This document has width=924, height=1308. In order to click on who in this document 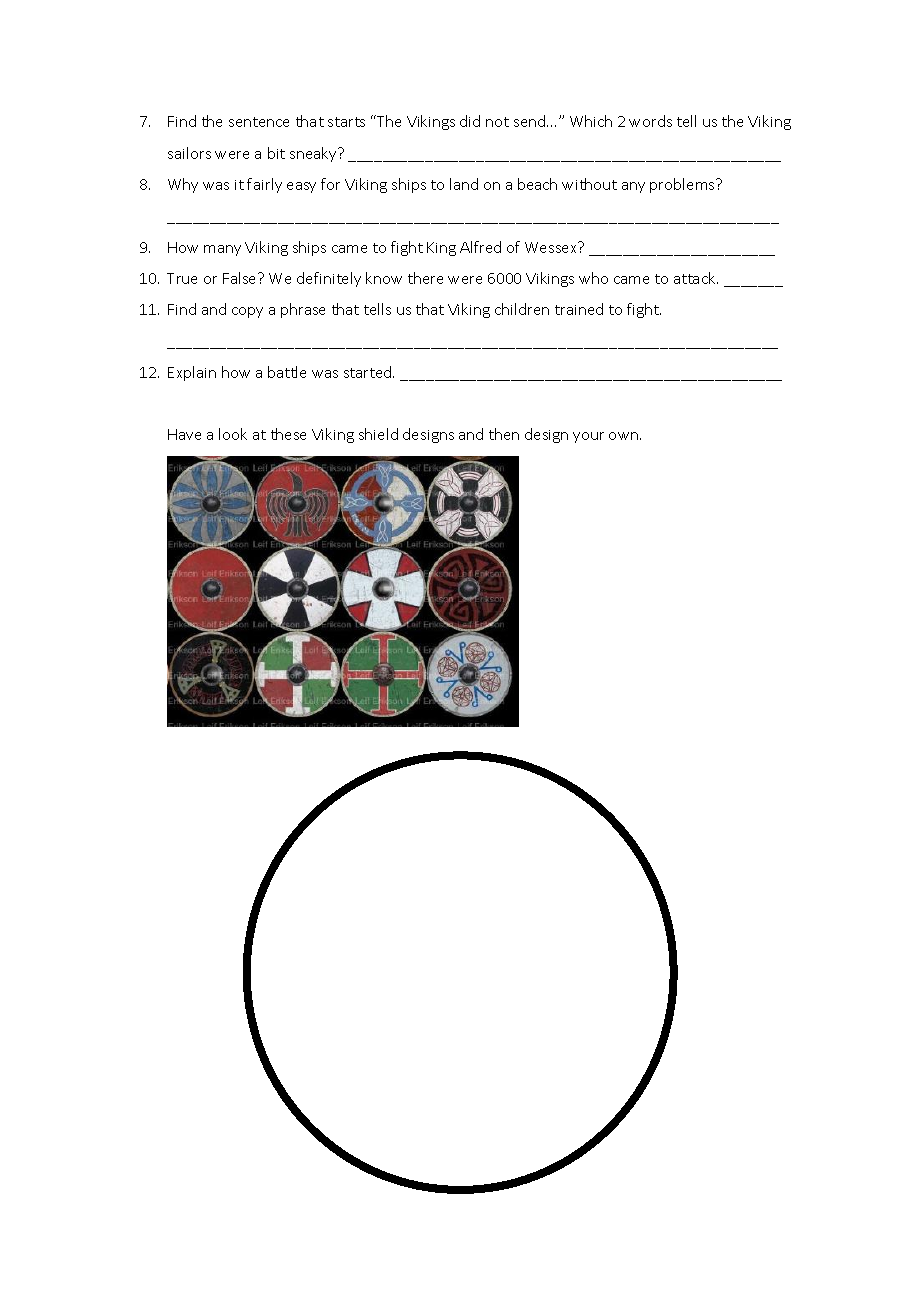, I will do `click(593, 278)`.
